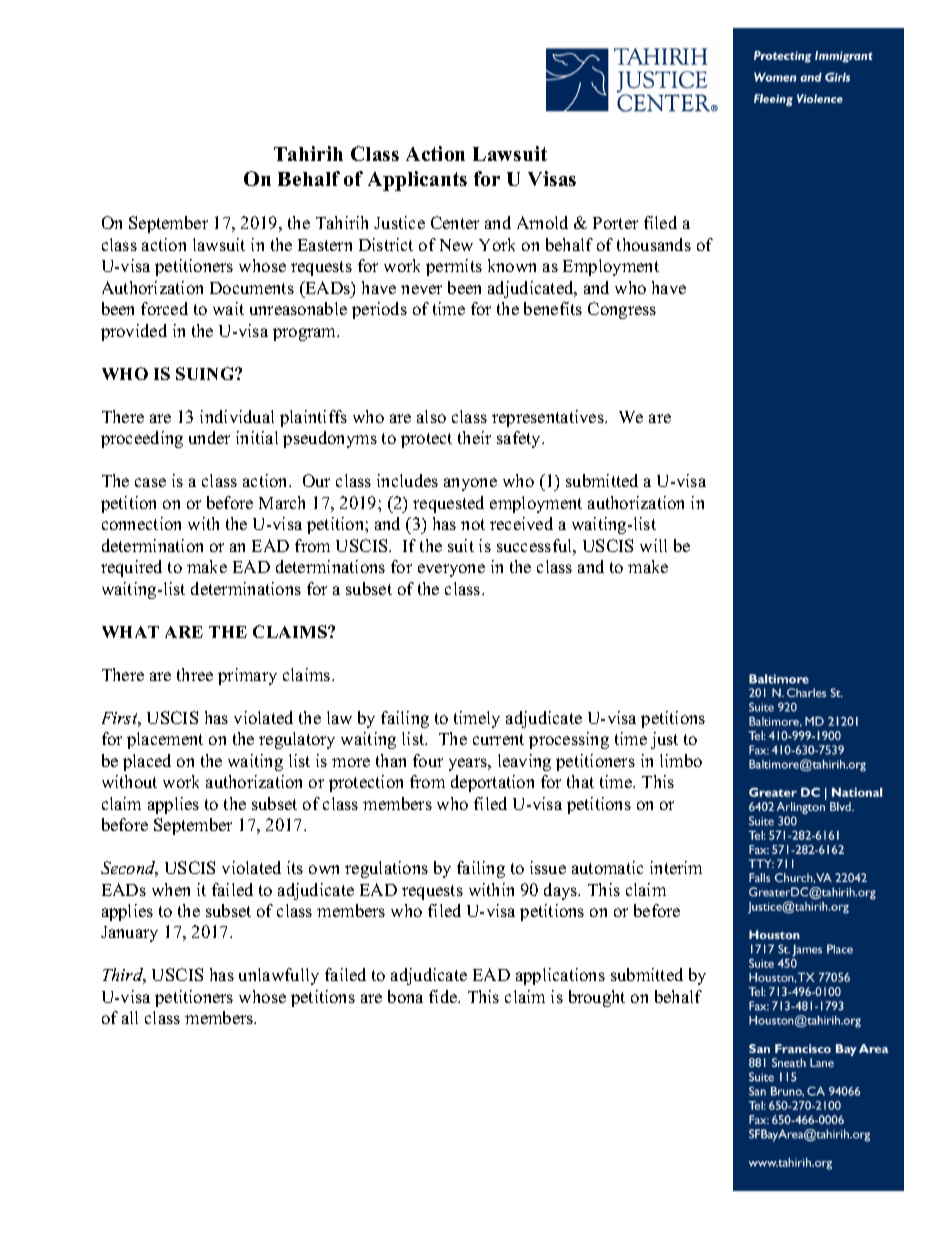  What do you see at coordinates (597, 998) in the image?
I see `brought` at bounding box center [597, 998].
